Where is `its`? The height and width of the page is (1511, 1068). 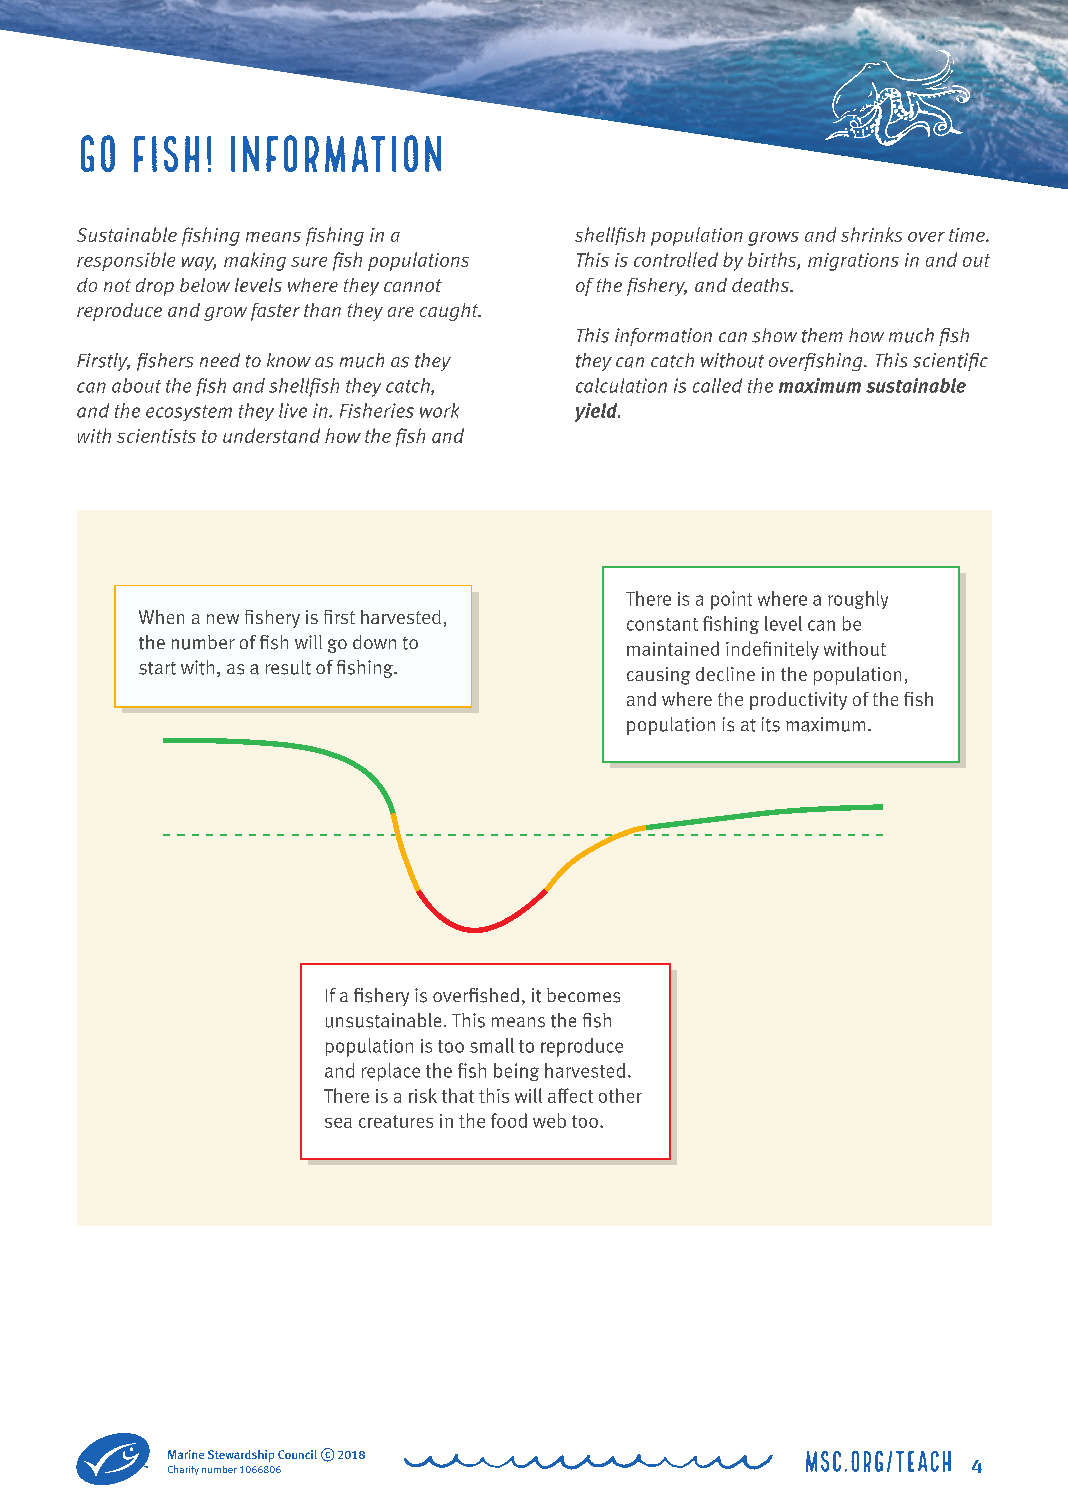 its is located at coordinates (771, 724).
